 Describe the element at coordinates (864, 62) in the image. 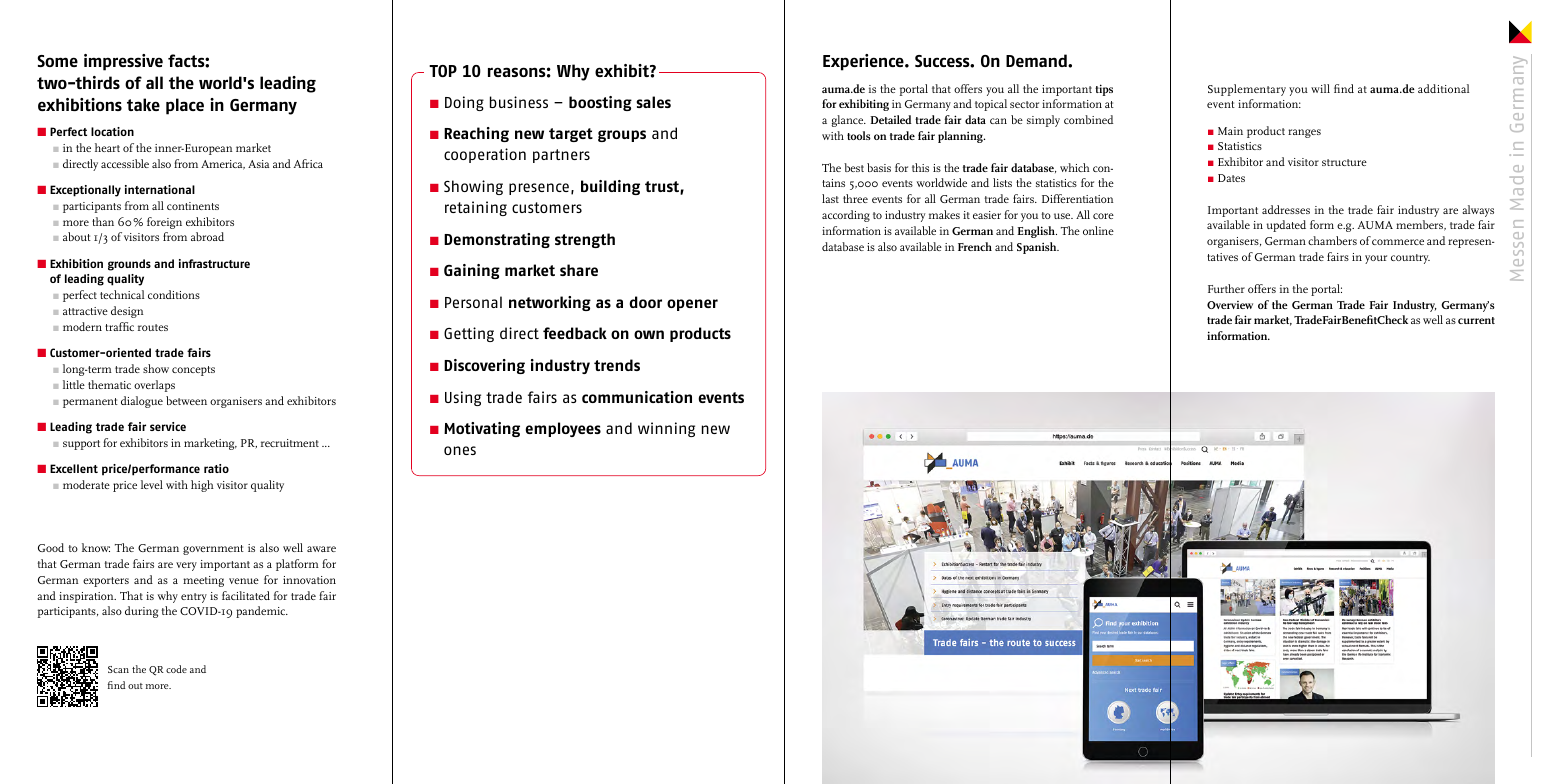

I see `Experience` at that location.
